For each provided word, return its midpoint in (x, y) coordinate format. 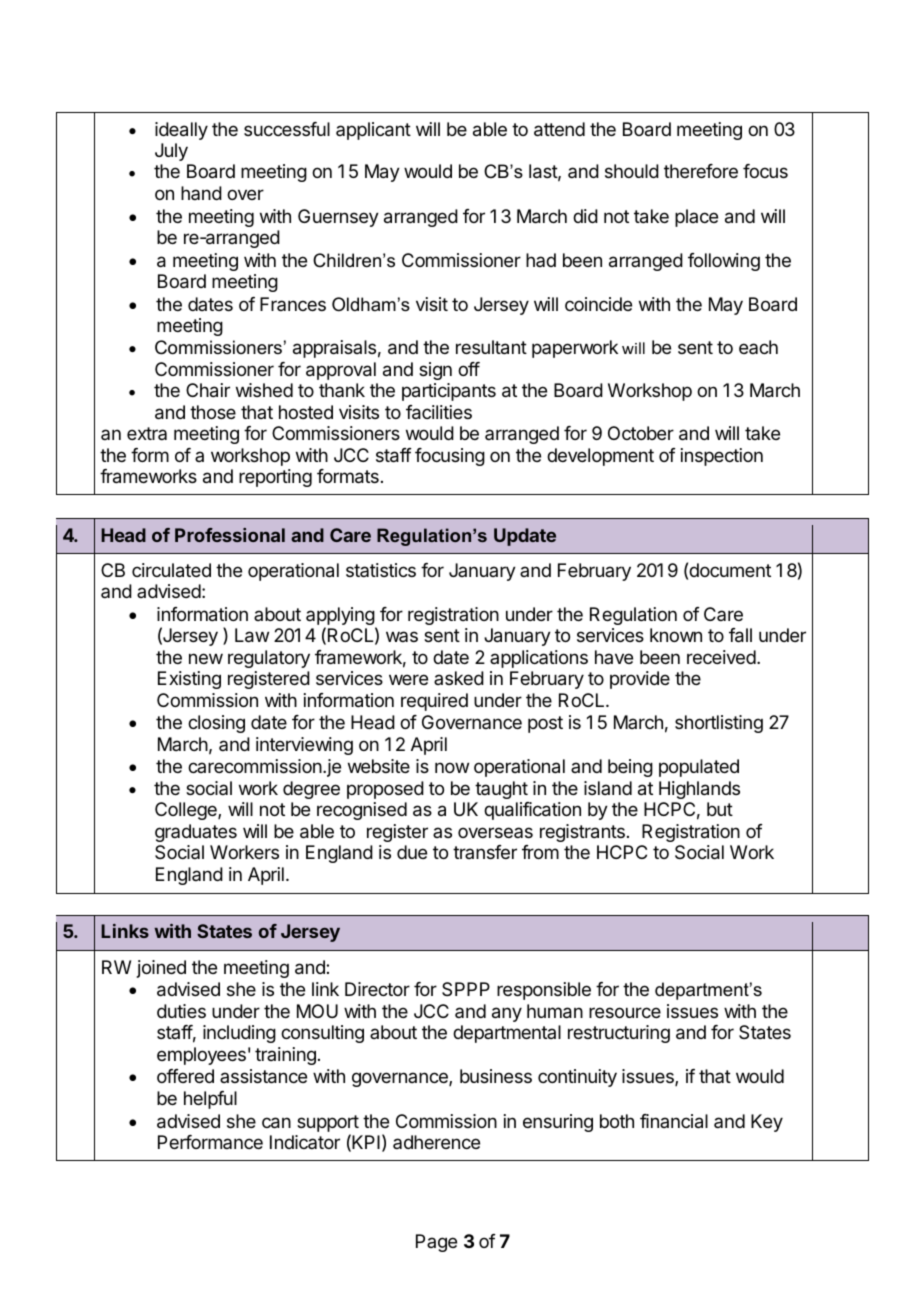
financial (674, 1121)
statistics (381, 570)
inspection (722, 457)
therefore (701, 171)
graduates (196, 833)
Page (436, 1243)
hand (201, 193)
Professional (230, 535)
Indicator (305, 1142)
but (720, 809)
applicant (373, 131)
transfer (485, 852)
